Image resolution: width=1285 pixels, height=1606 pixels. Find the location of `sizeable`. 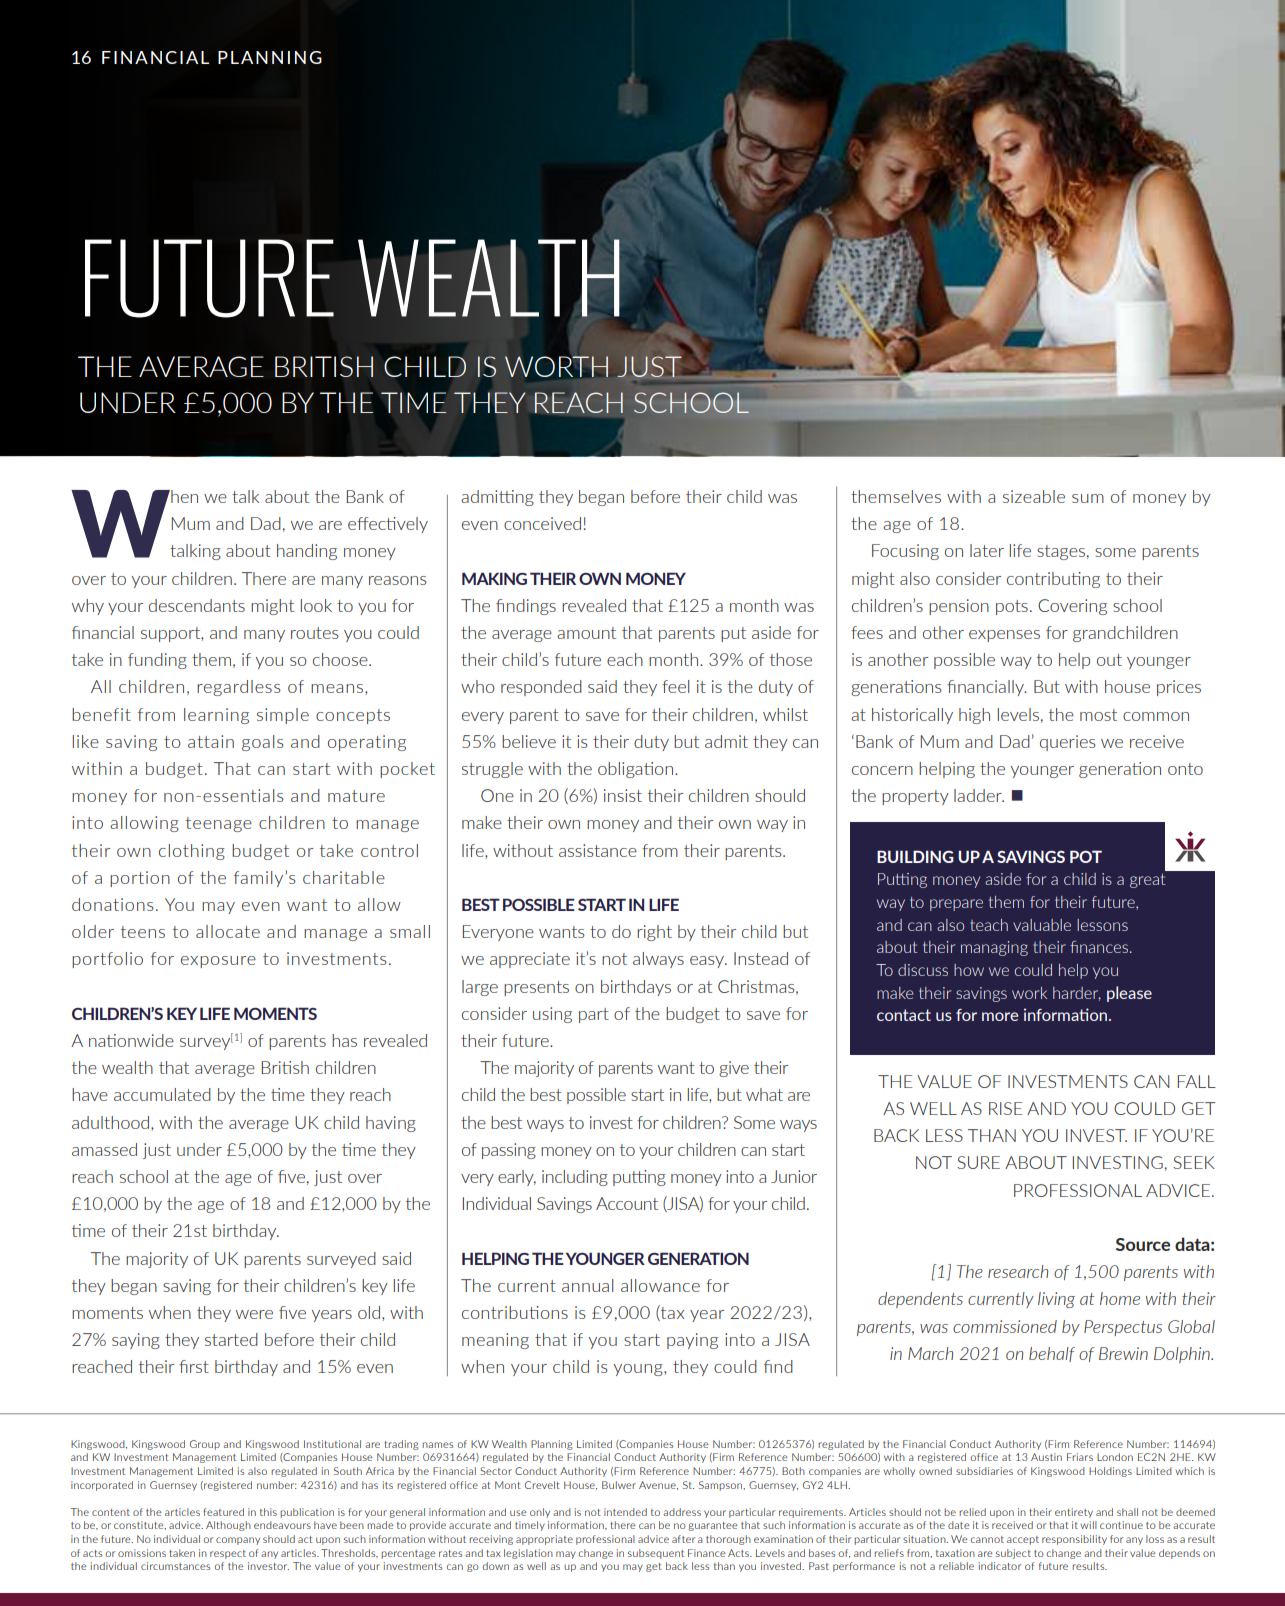

sizeable is located at coordinates (1034, 496).
